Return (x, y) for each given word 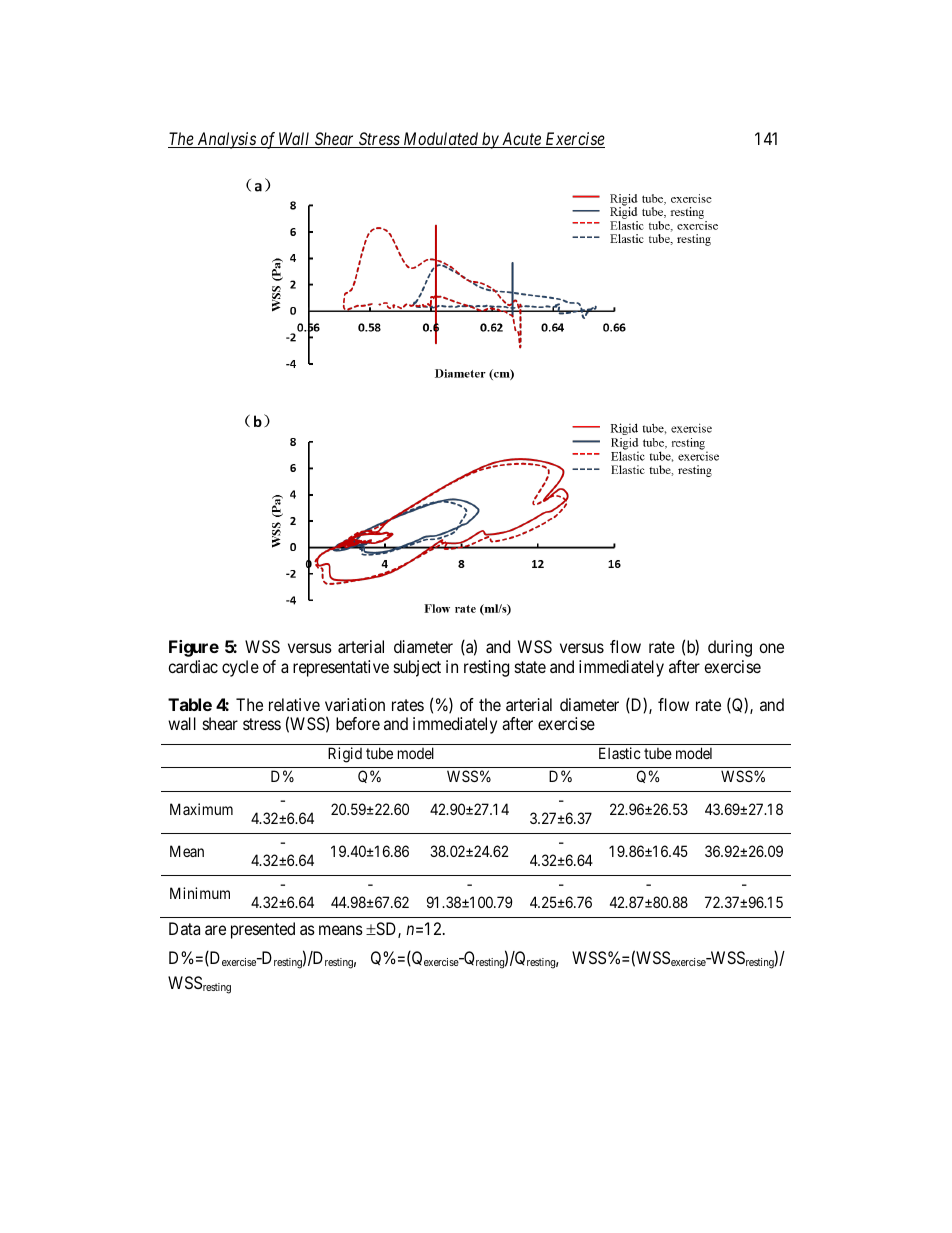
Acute (521, 140)
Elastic (620, 753)
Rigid (345, 755)
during (730, 648)
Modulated (441, 140)
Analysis (226, 140)
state (530, 667)
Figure (194, 648)
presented (263, 930)
